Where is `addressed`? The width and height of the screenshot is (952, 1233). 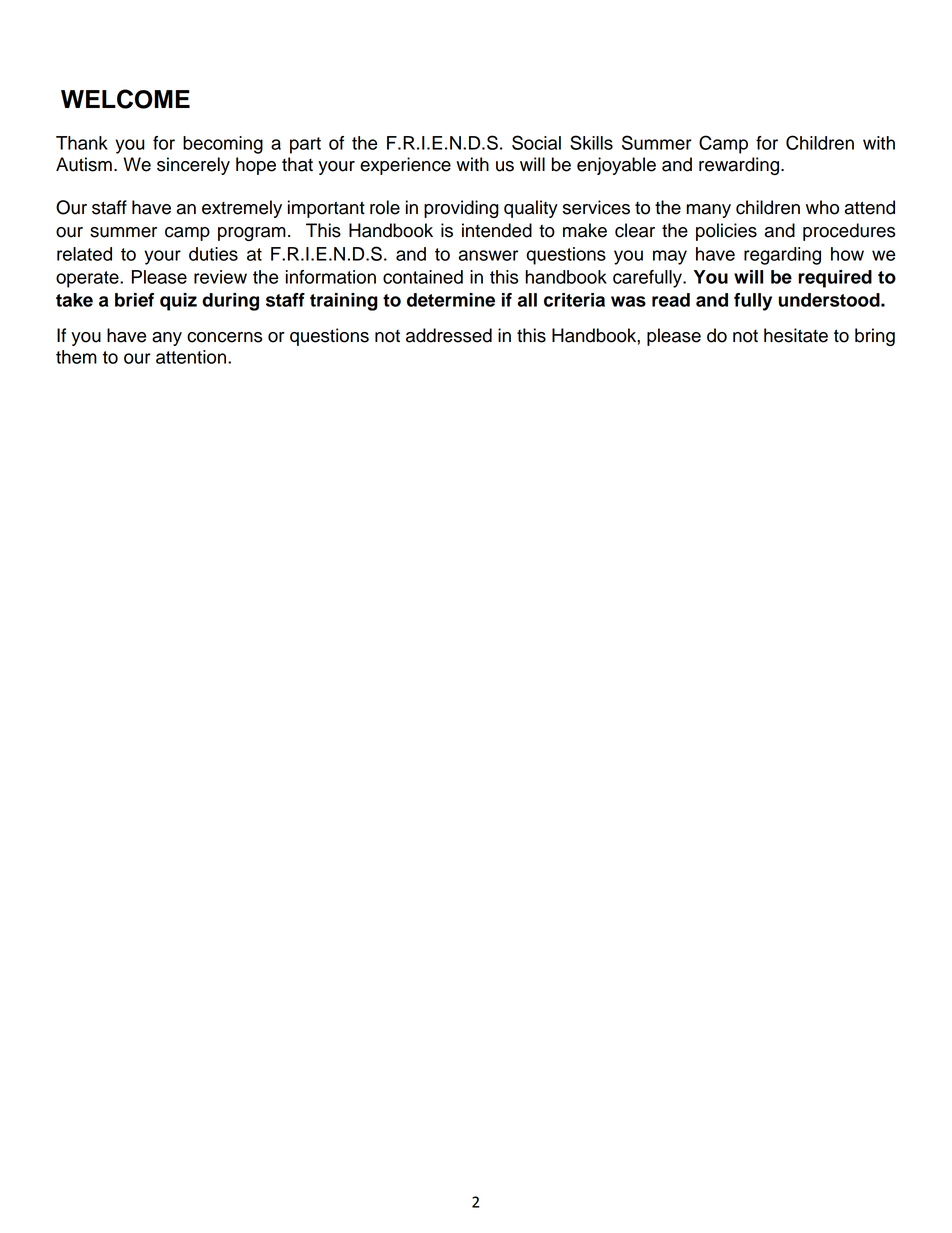
addressed is located at coordinates (449, 335).
